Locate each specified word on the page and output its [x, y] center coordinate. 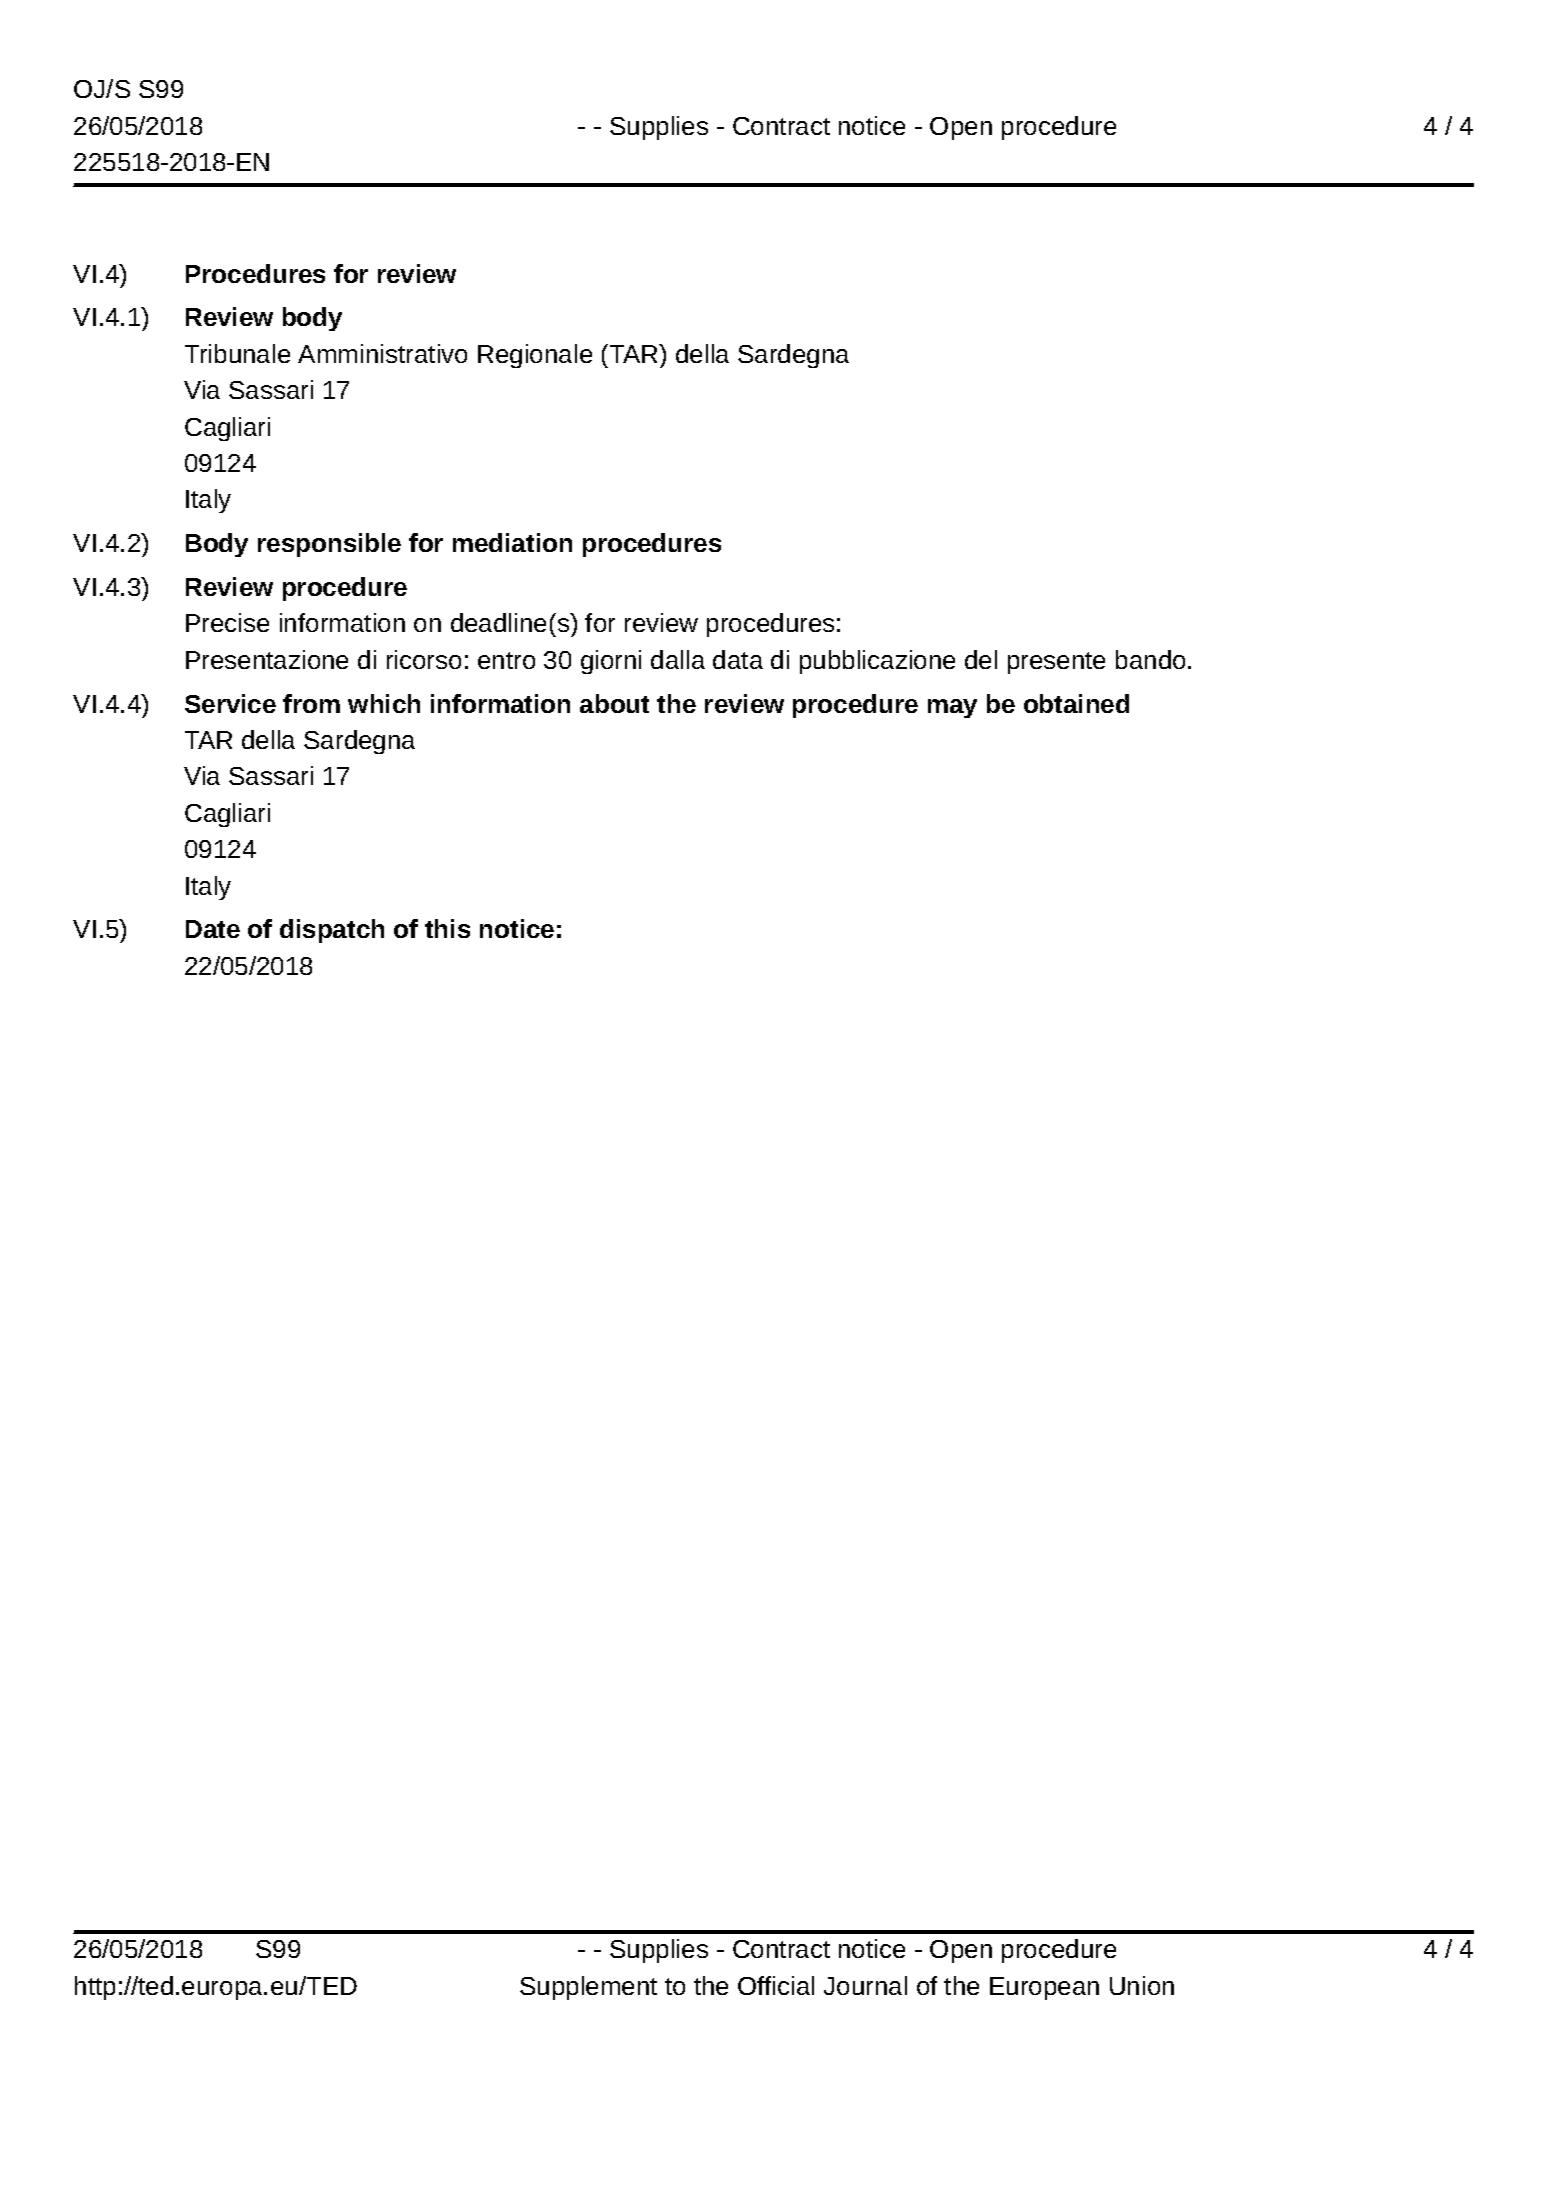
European [1044, 1988]
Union [1142, 1985]
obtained [1076, 703]
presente [1056, 663]
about [614, 703]
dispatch [332, 931]
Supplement [588, 1988]
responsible [329, 545]
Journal [865, 1985]
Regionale [535, 356]
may [952, 708]
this [447, 928]
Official [776, 1985]
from [311, 703]
